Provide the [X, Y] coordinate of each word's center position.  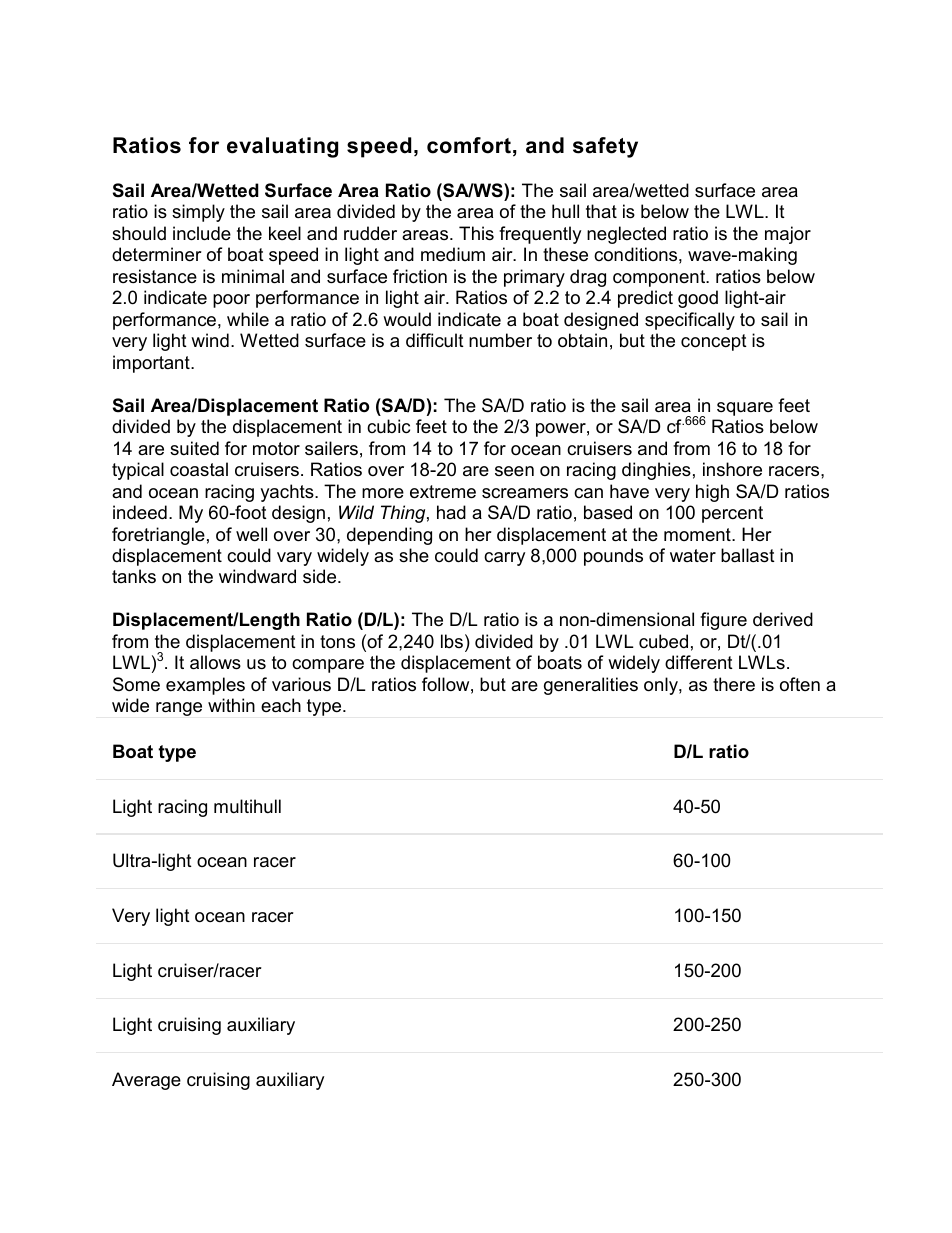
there [734, 684]
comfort [469, 145]
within [231, 705]
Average [146, 1081]
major [788, 235]
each [281, 705]
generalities [591, 686]
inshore [732, 469]
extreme [443, 492]
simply [198, 213]
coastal [199, 469]
